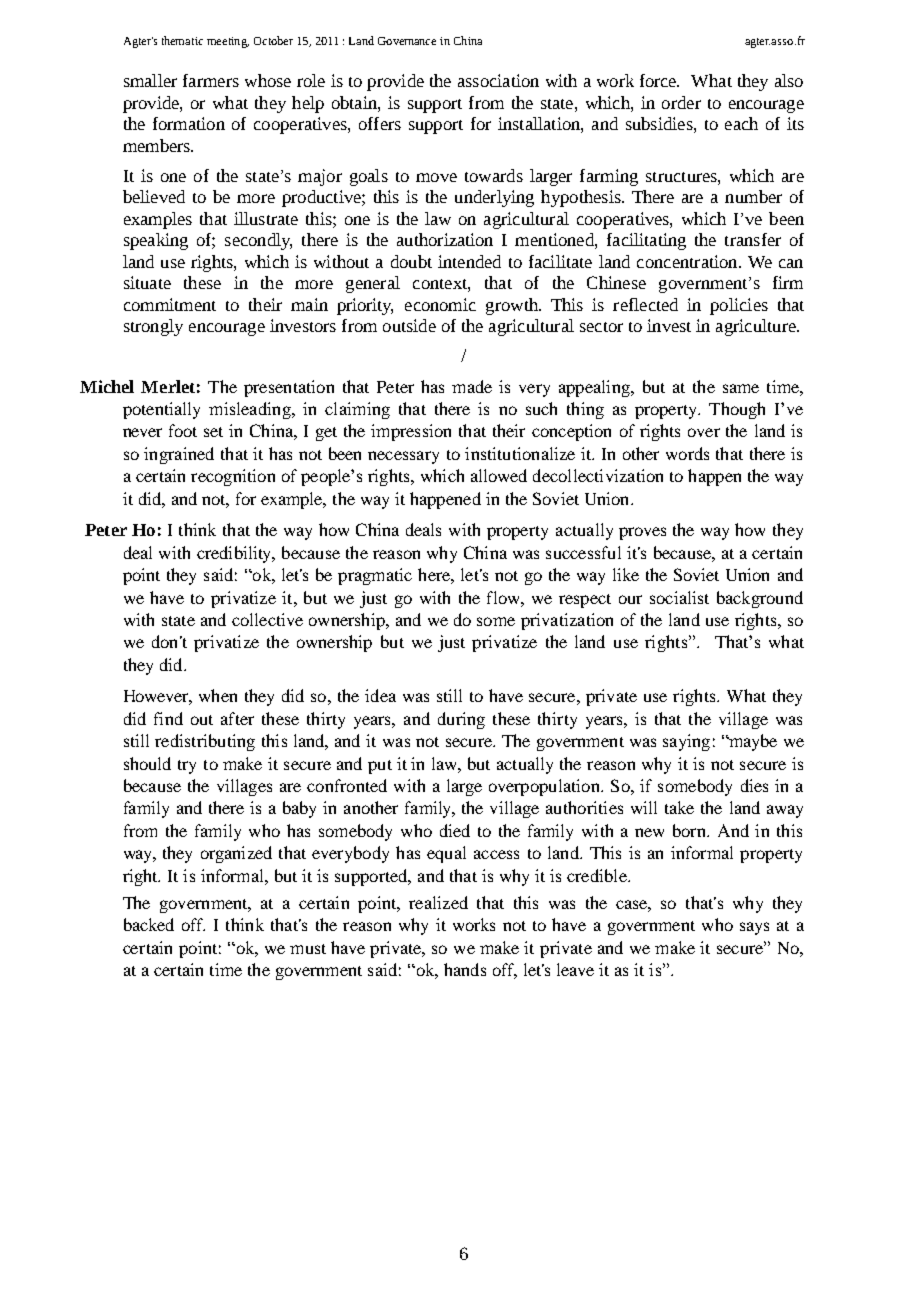 This screenshot has height=1308, width=924. I want to click on find, so click(168, 718).
